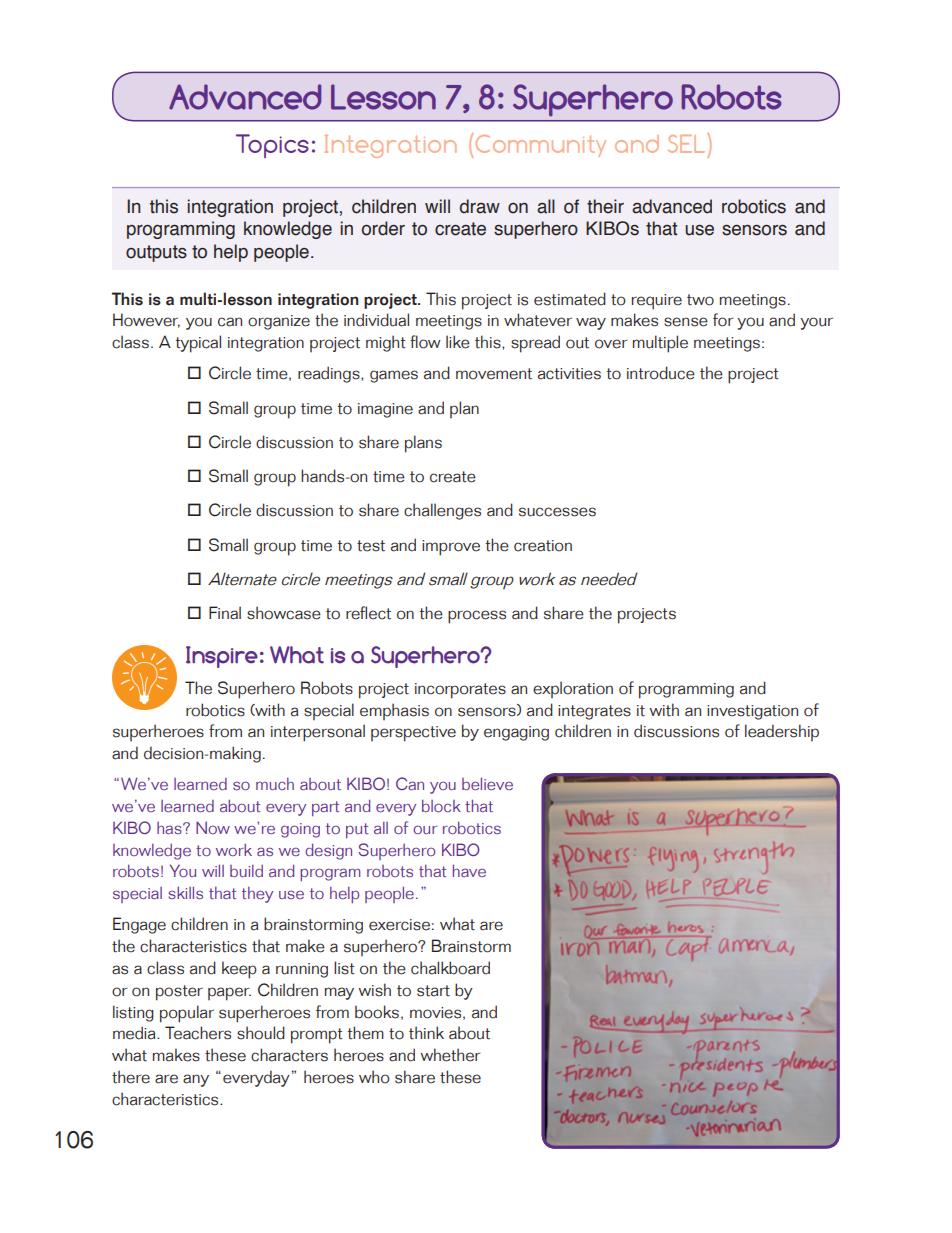 The height and width of the screenshot is (1233, 952). I want to click on Teachers, so click(198, 1033).
